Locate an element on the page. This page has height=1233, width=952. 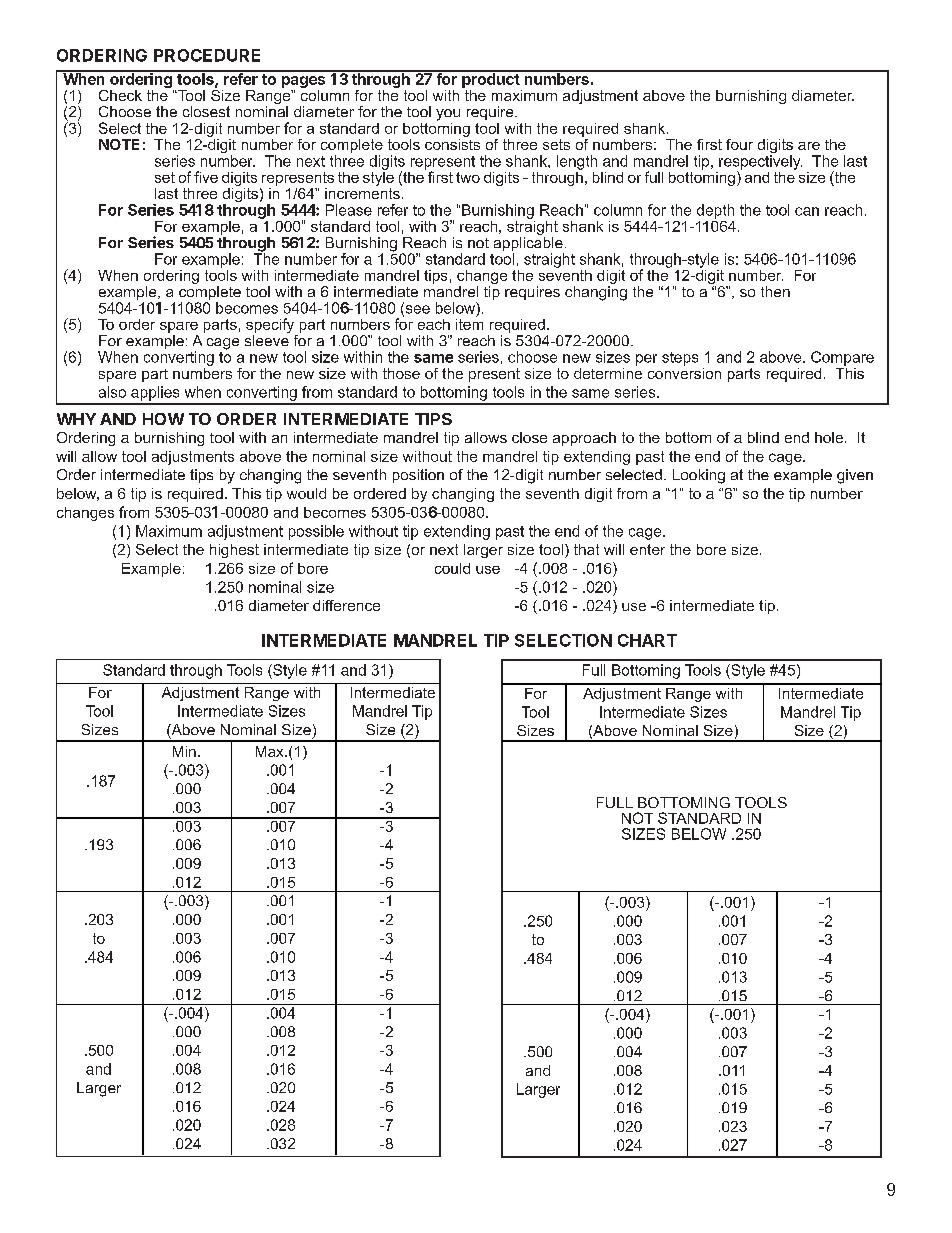
could is located at coordinates (452, 568).
